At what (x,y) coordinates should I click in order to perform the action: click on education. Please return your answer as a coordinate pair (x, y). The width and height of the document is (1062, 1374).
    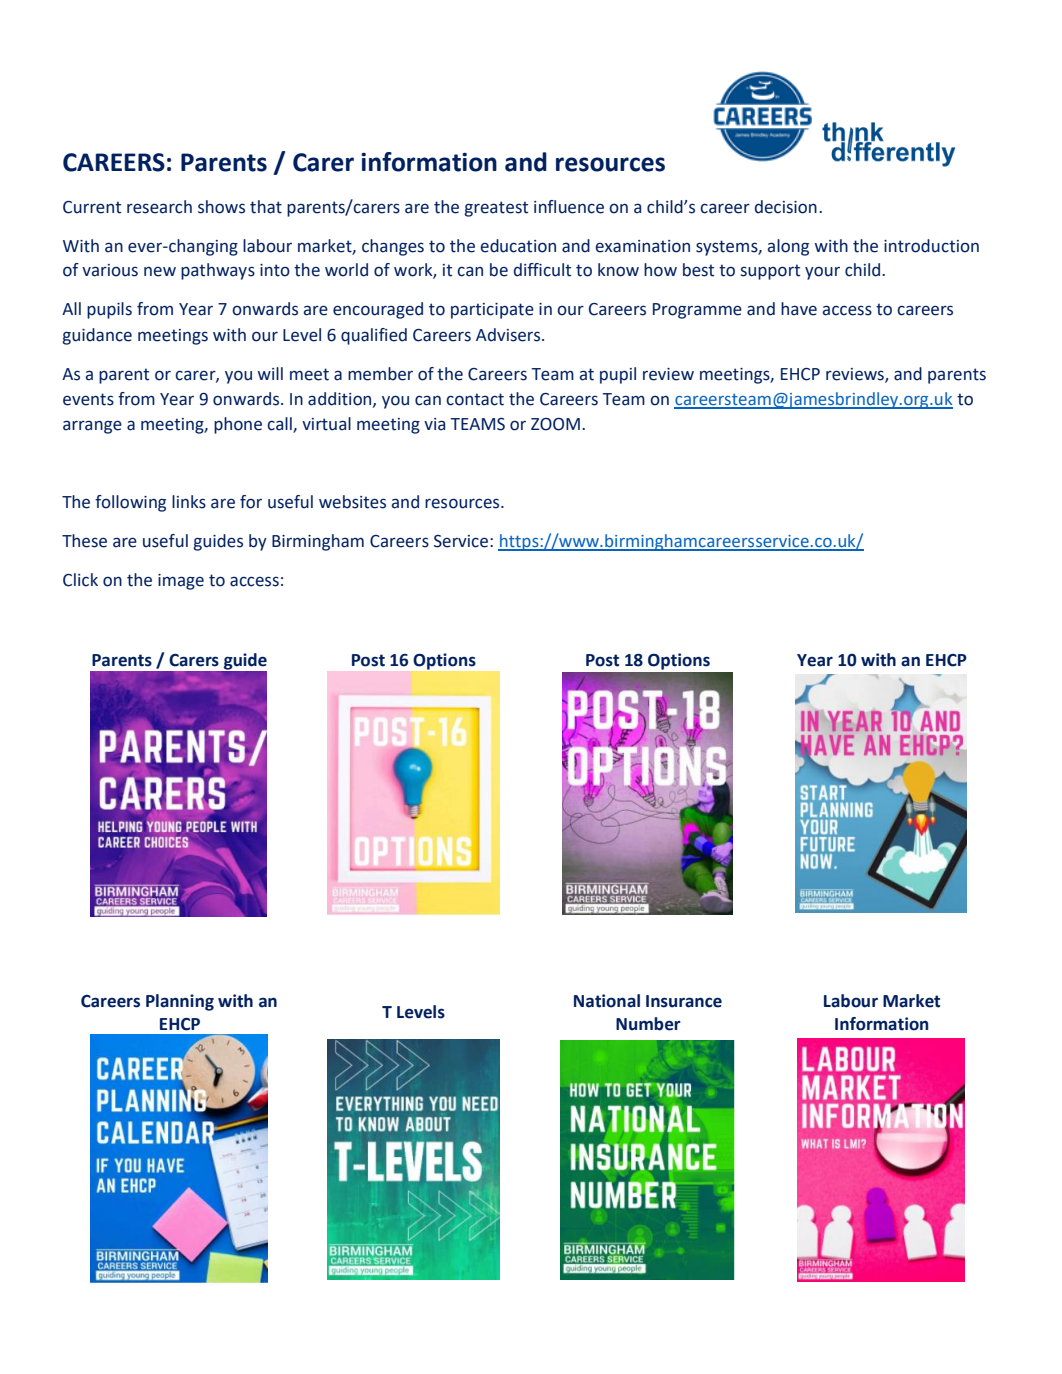
    Looking at the image, I should click on (518, 246).
